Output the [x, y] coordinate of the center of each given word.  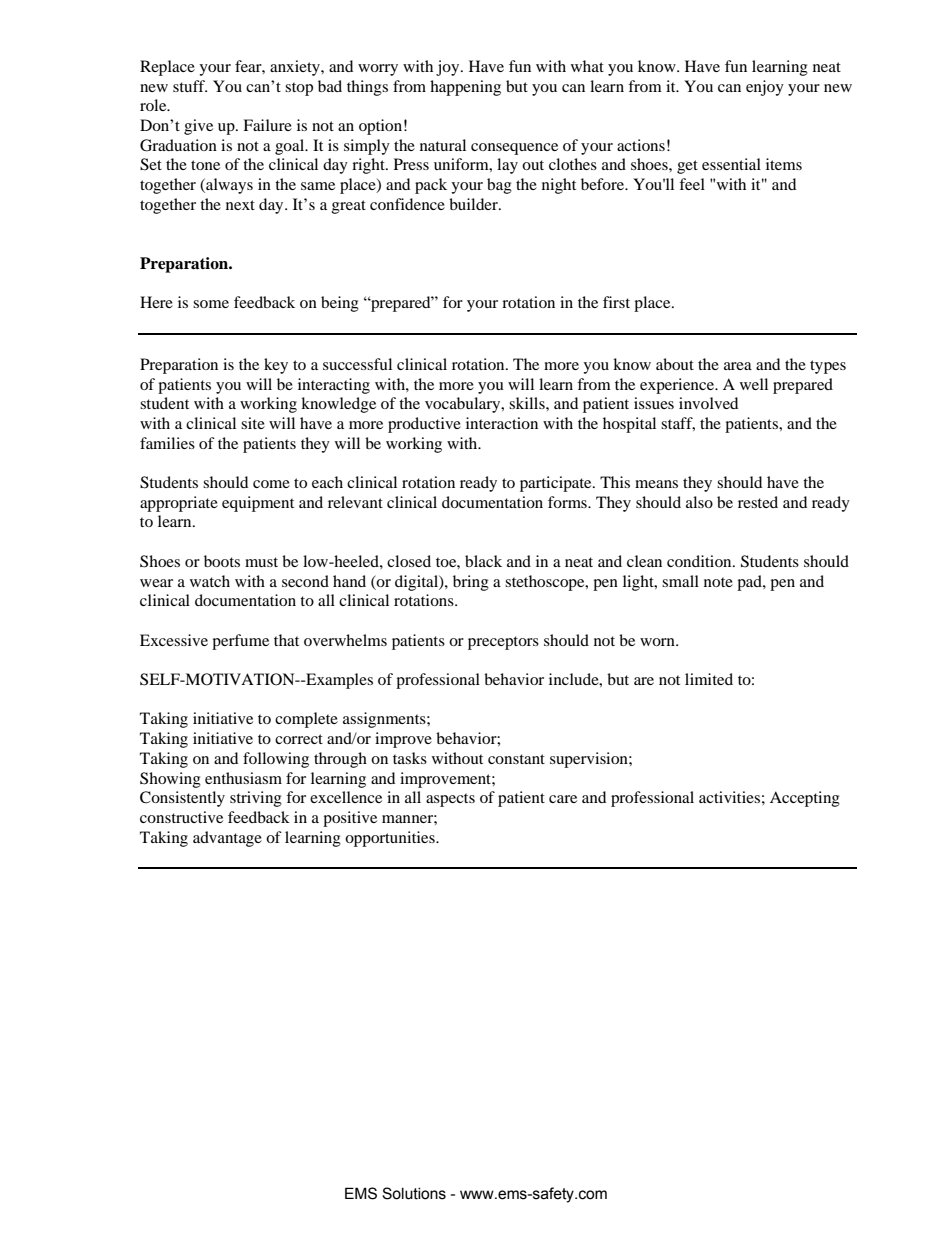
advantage [227, 839]
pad [750, 583]
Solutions [414, 1193]
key [276, 366]
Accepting [805, 799]
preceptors [503, 643]
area [738, 366]
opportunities [391, 839]
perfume [240, 642]
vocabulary [464, 405]
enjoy [765, 88]
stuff [190, 86]
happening [465, 88]
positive [350, 819]
